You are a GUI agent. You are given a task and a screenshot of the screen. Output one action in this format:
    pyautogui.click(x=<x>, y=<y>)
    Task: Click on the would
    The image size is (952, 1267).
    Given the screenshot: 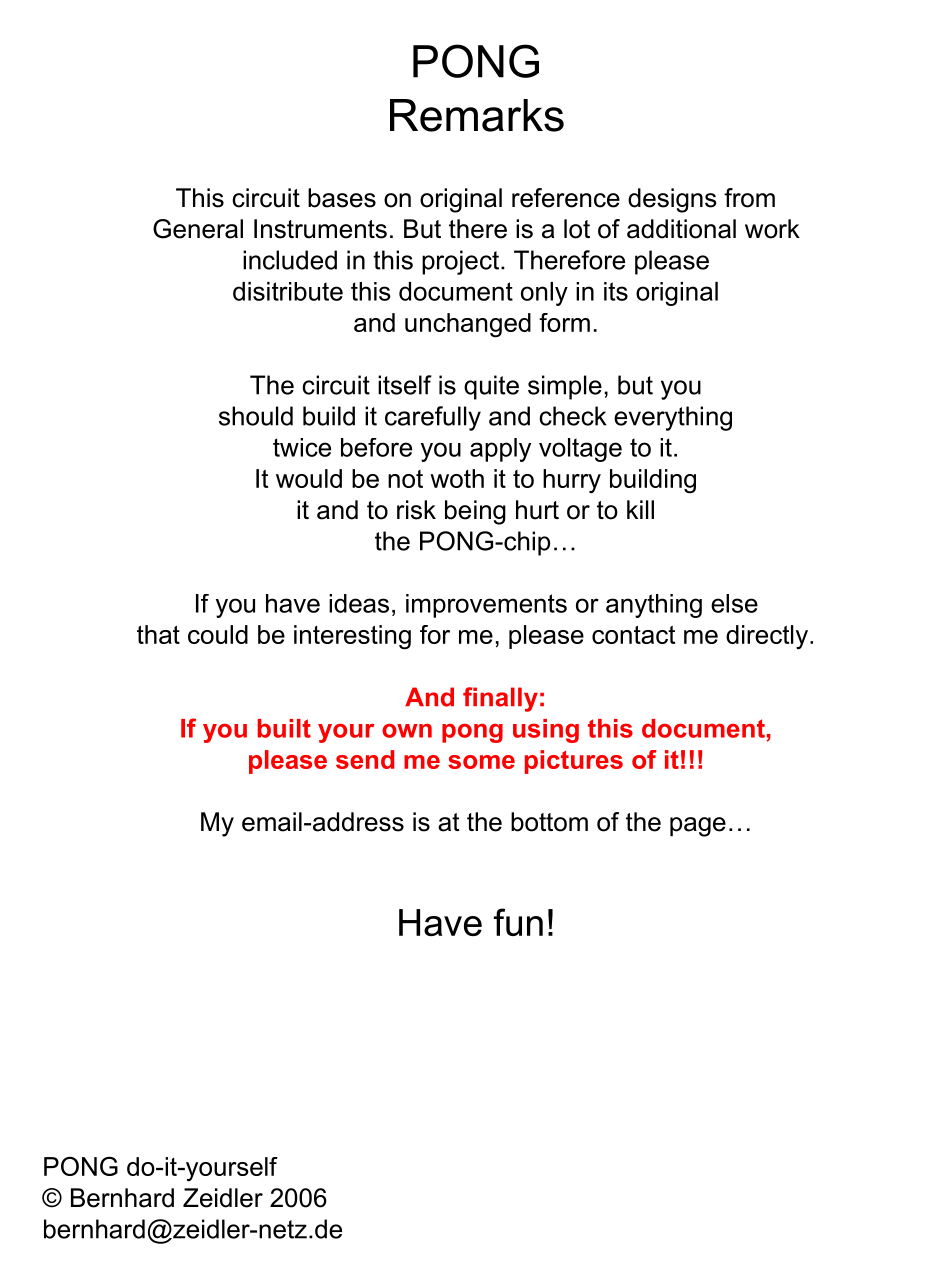 What is the action you would take?
    pyautogui.click(x=309, y=478)
